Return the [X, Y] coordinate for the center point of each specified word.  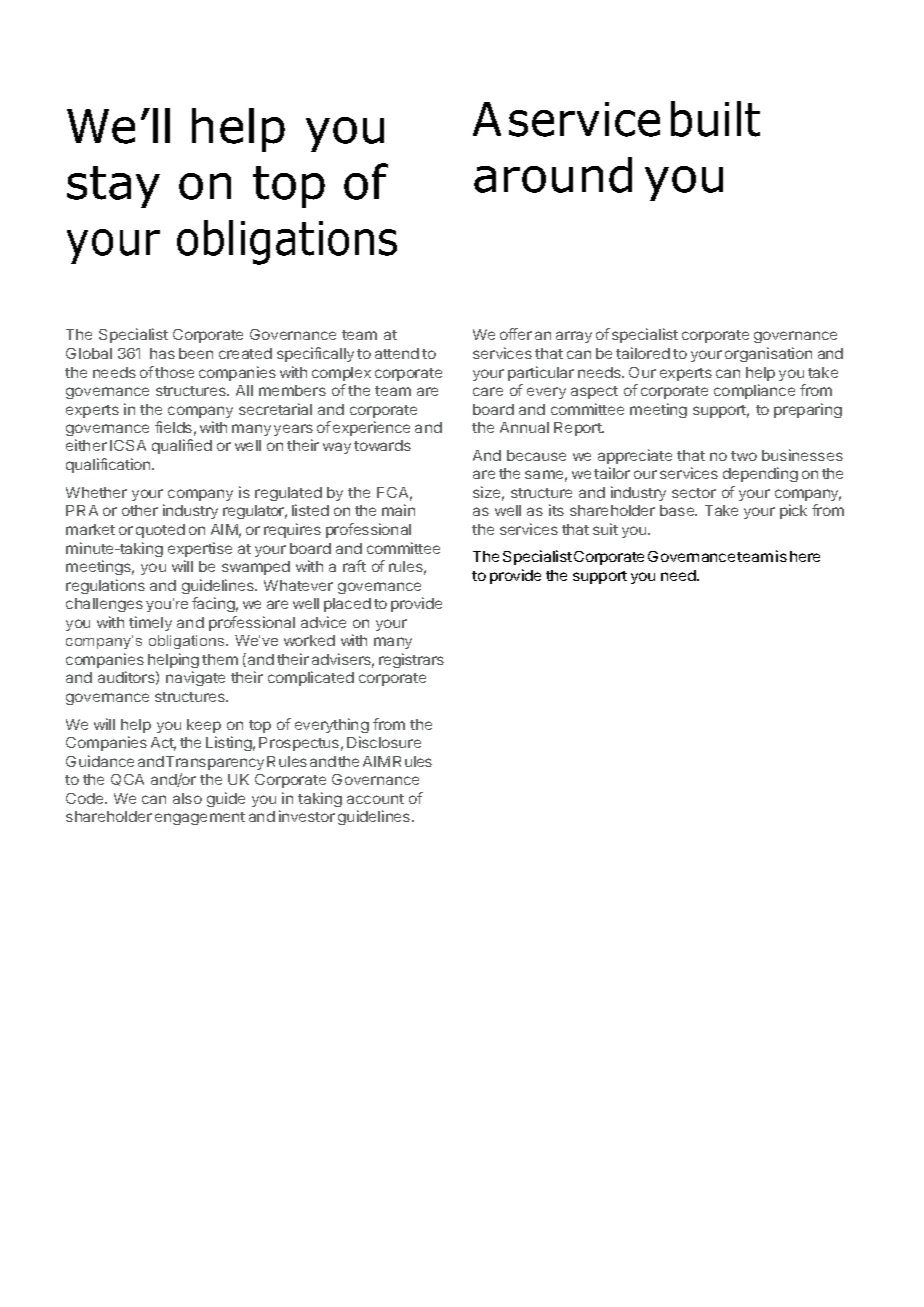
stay [113, 187]
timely [150, 623]
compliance [754, 391]
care [488, 391]
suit [605, 529]
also [187, 798]
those [174, 372]
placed [347, 605]
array [574, 337]
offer [516, 334]
